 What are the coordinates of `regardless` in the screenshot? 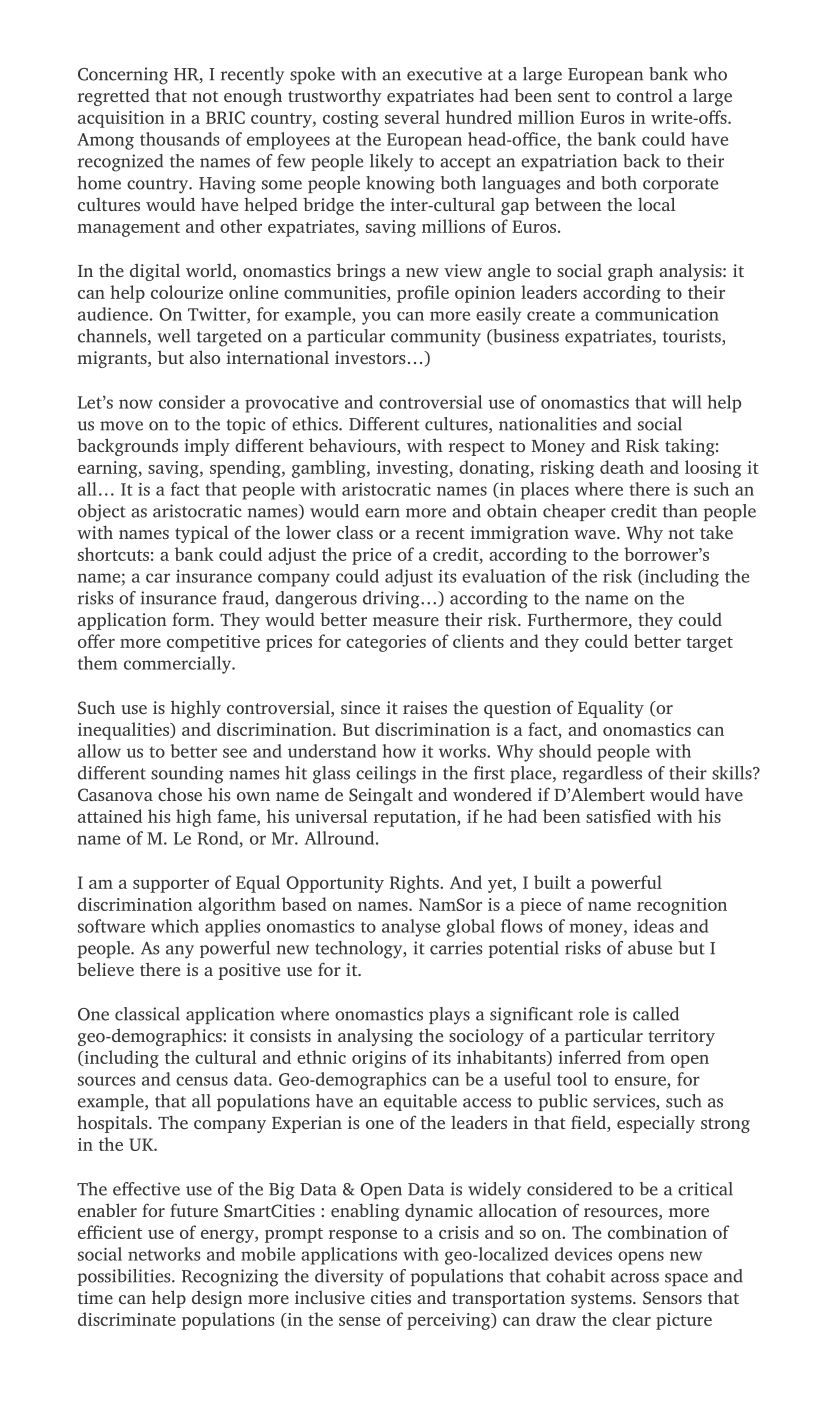 It's located at (602, 775).
